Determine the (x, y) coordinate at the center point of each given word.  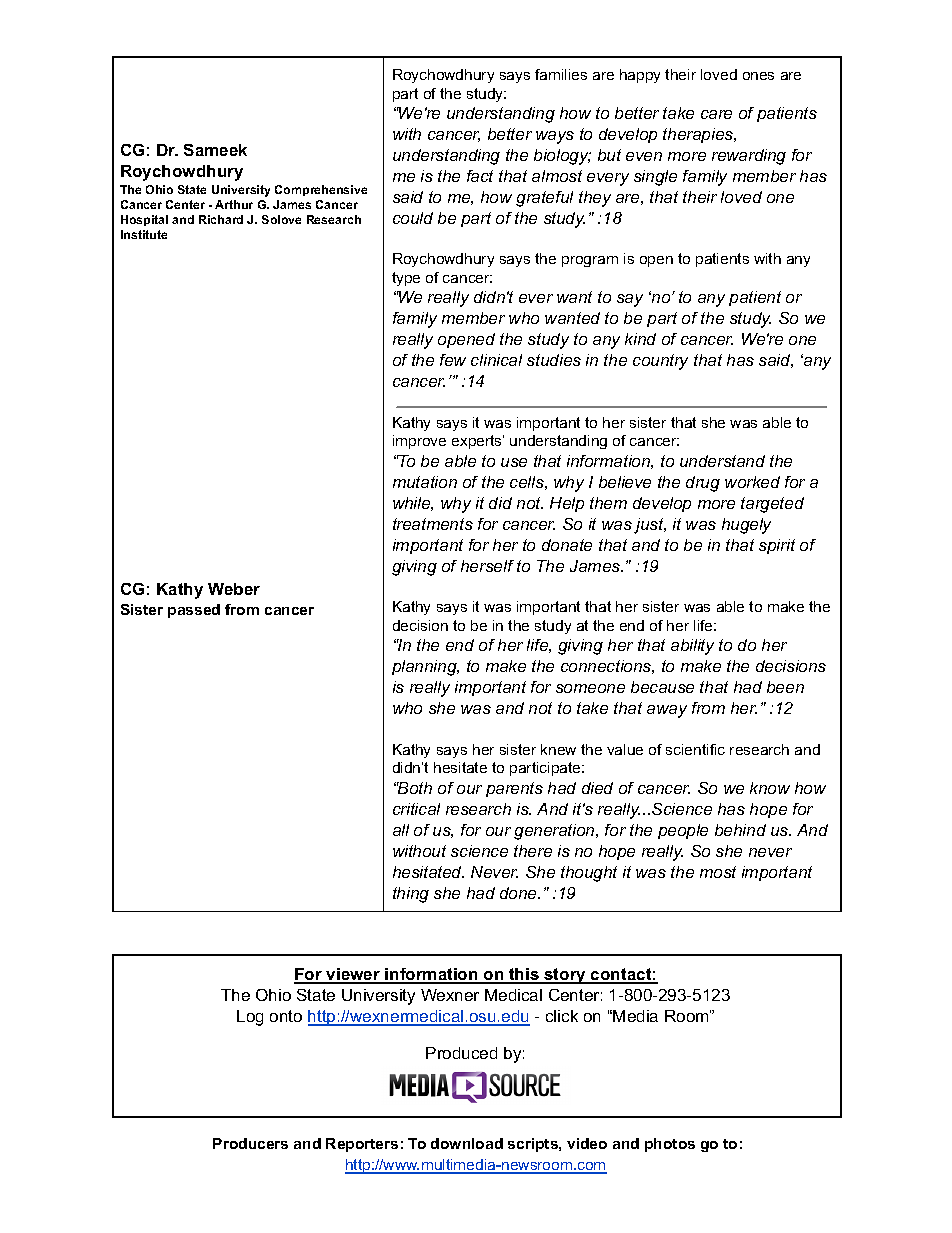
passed (194, 611)
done (520, 893)
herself (487, 566)
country (660, 362)
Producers (250, 1143)
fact (480, 176)
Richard (221, 219)
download (467, 1143)
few (453, 360)
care (716, 114)
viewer (353, 976)
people (683, 831)
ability (692, 647)
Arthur (234, 204)
